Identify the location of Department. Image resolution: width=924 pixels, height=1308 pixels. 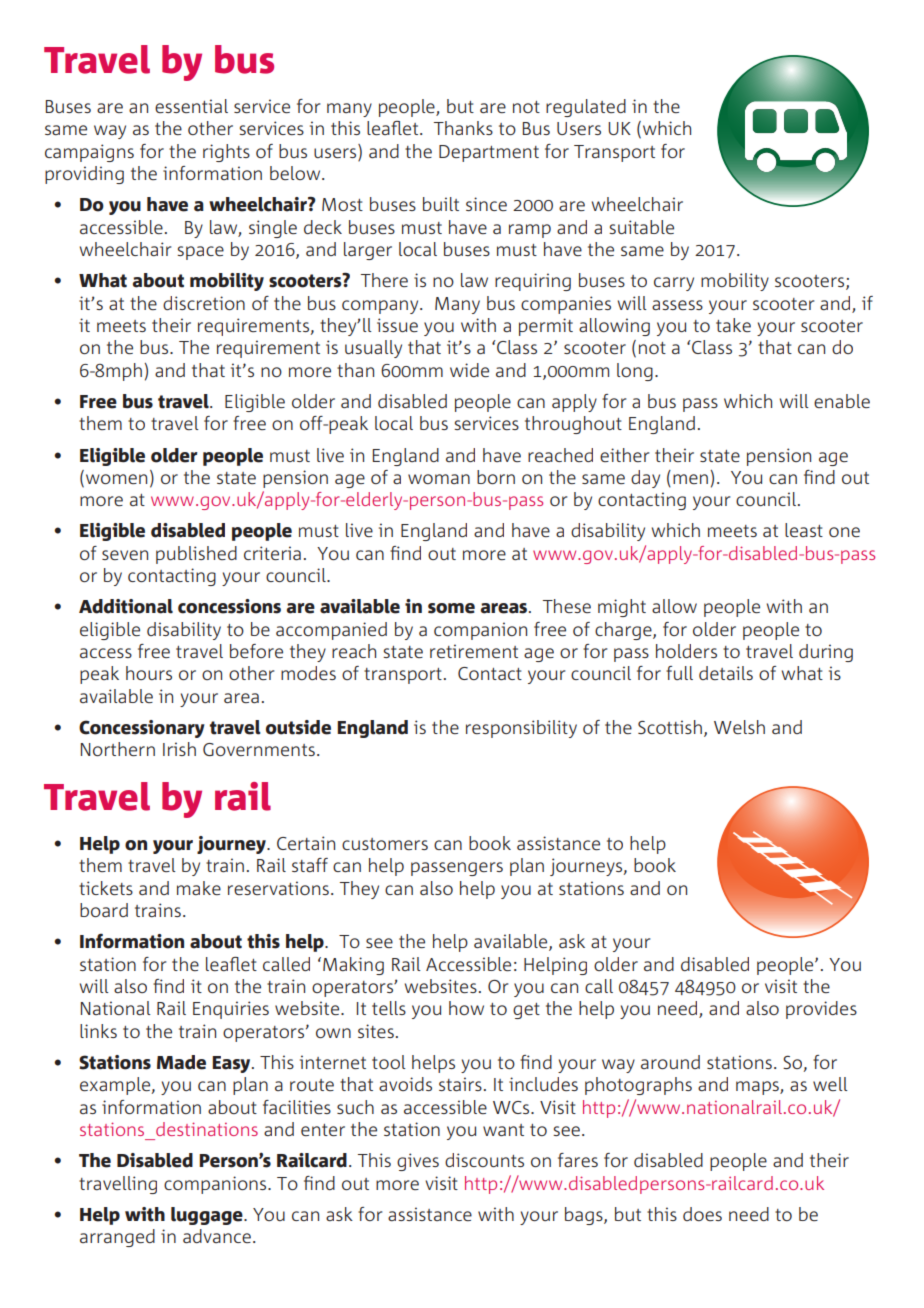
(489, 153).
